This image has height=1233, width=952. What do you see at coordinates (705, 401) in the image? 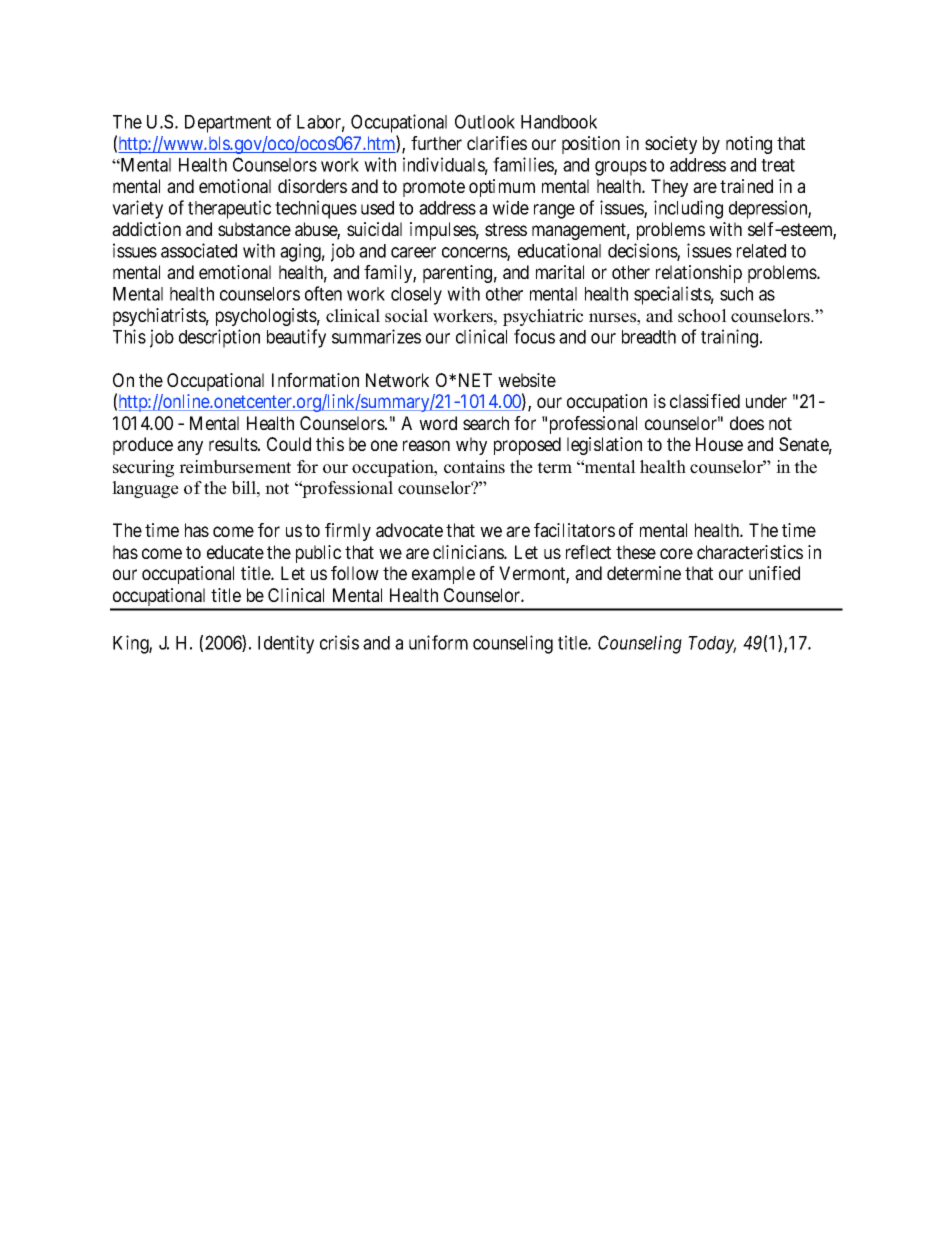
I see `classified` at bounding box center [705, 401].
